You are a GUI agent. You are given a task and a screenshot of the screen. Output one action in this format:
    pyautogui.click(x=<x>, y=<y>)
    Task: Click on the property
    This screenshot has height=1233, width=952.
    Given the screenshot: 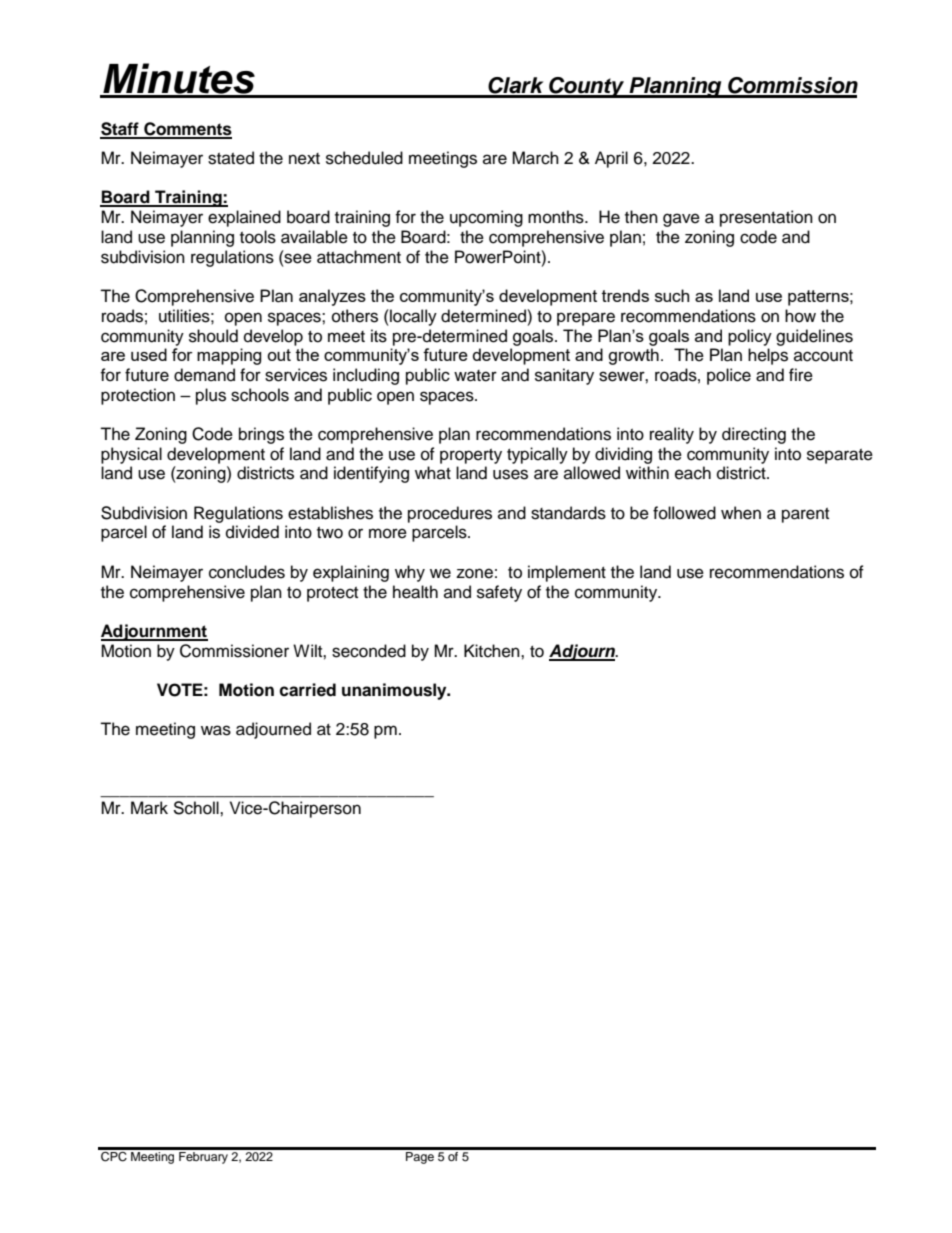 What is the action you would take?
    pyautogui.click(x=471, y=456)
